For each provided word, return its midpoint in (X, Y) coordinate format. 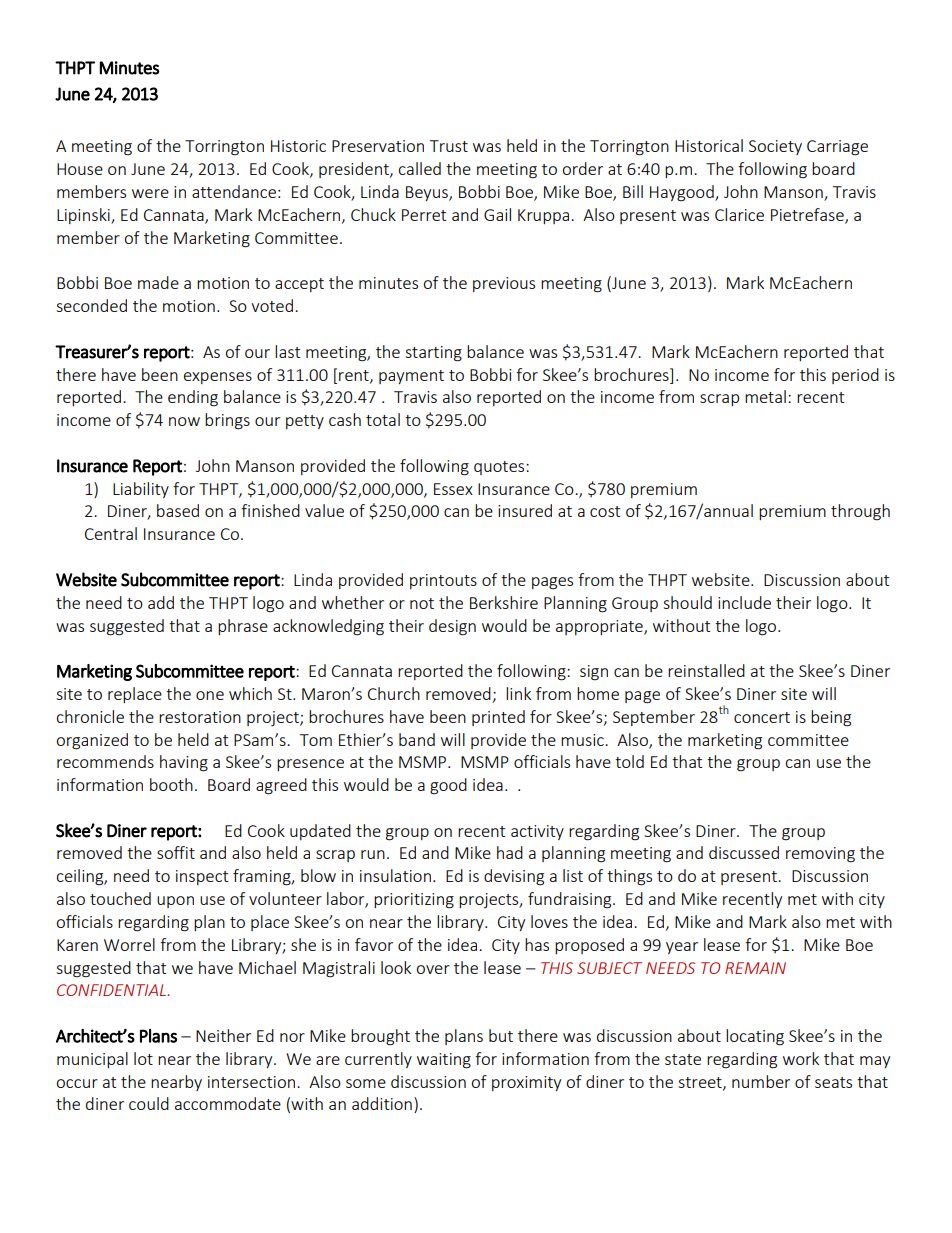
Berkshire (504, 602)
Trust (449, 146)
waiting (444, 1061)
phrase (243, 627)
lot (143, 1058)
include (744, 602)
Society (775, 147)
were (150, 193)
